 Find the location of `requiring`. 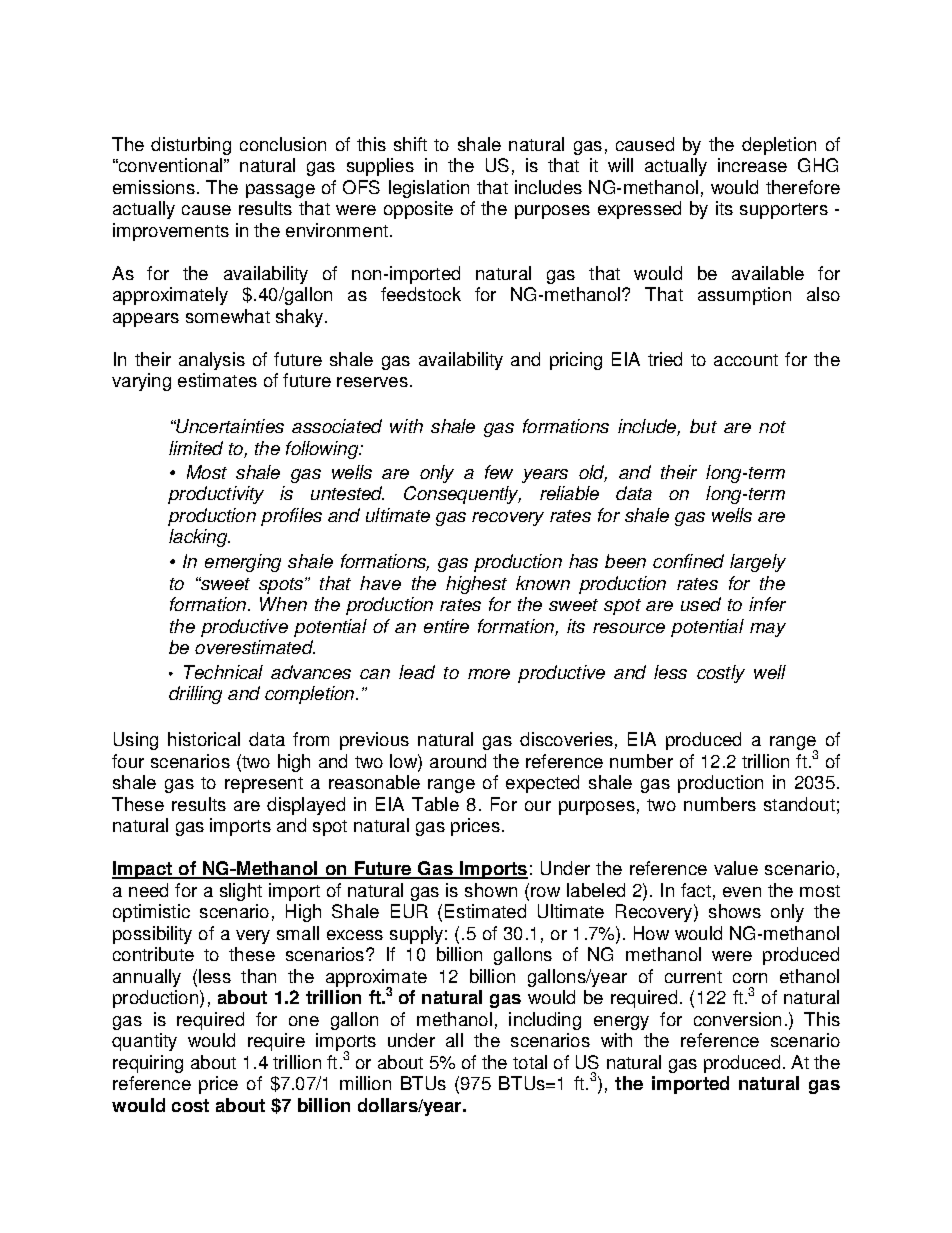

requiring is located at coordinates (148, 1064).
